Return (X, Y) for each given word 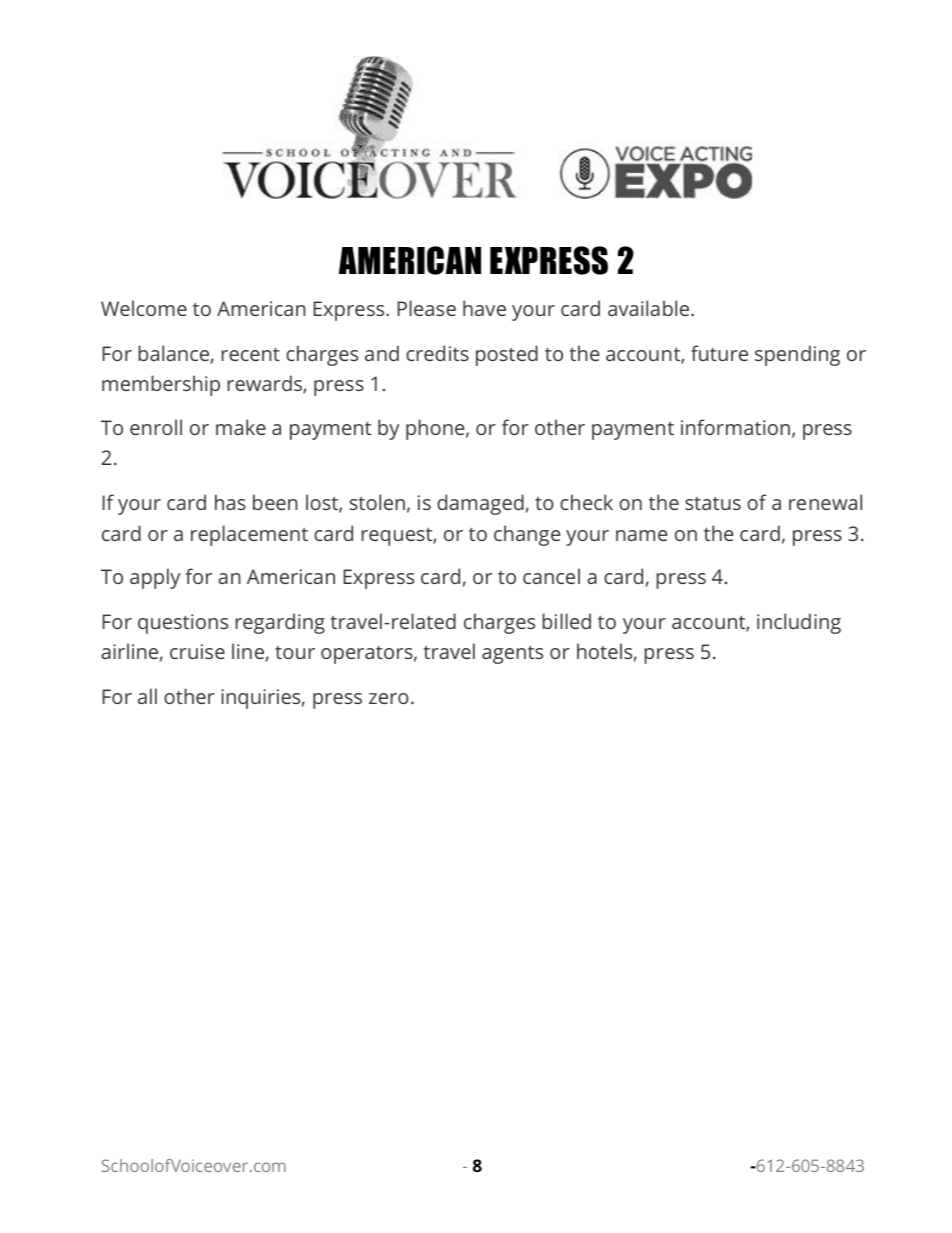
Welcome (144, 308)
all (147, 696)
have (484, 308)
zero (389, 698)
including (799, 623)
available (650, 308)
